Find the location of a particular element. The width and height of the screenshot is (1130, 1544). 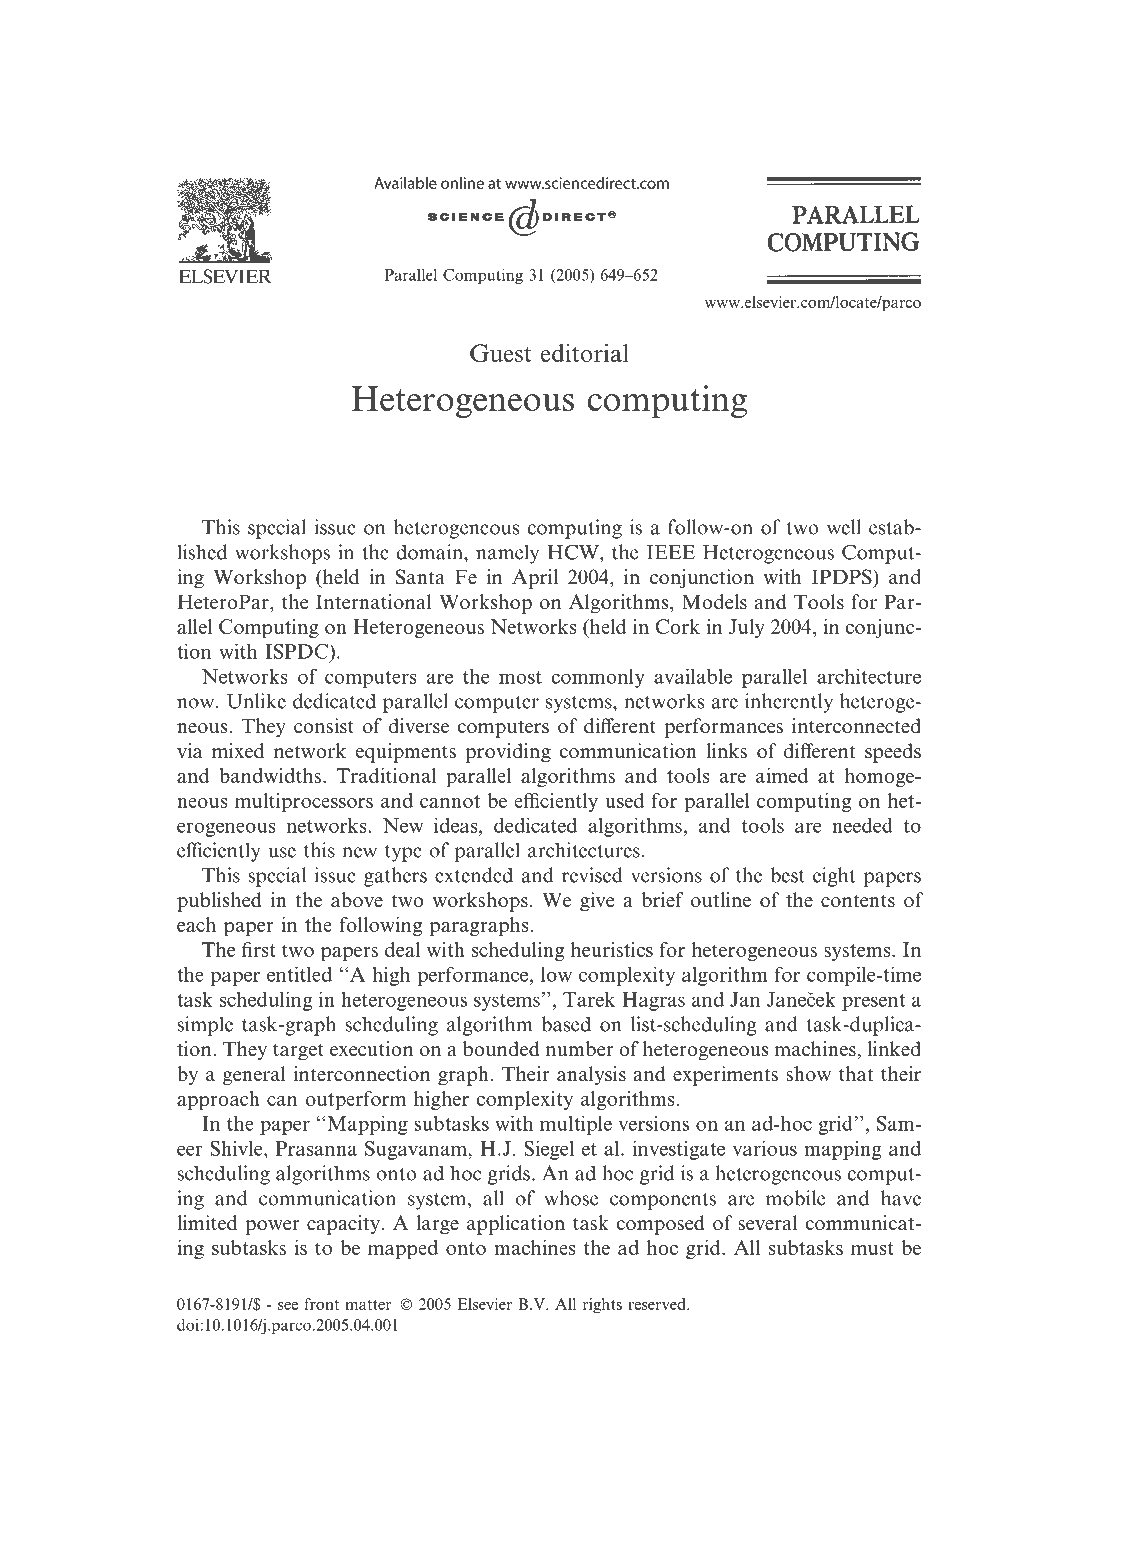

see is located at coordinates (288, 1306).
